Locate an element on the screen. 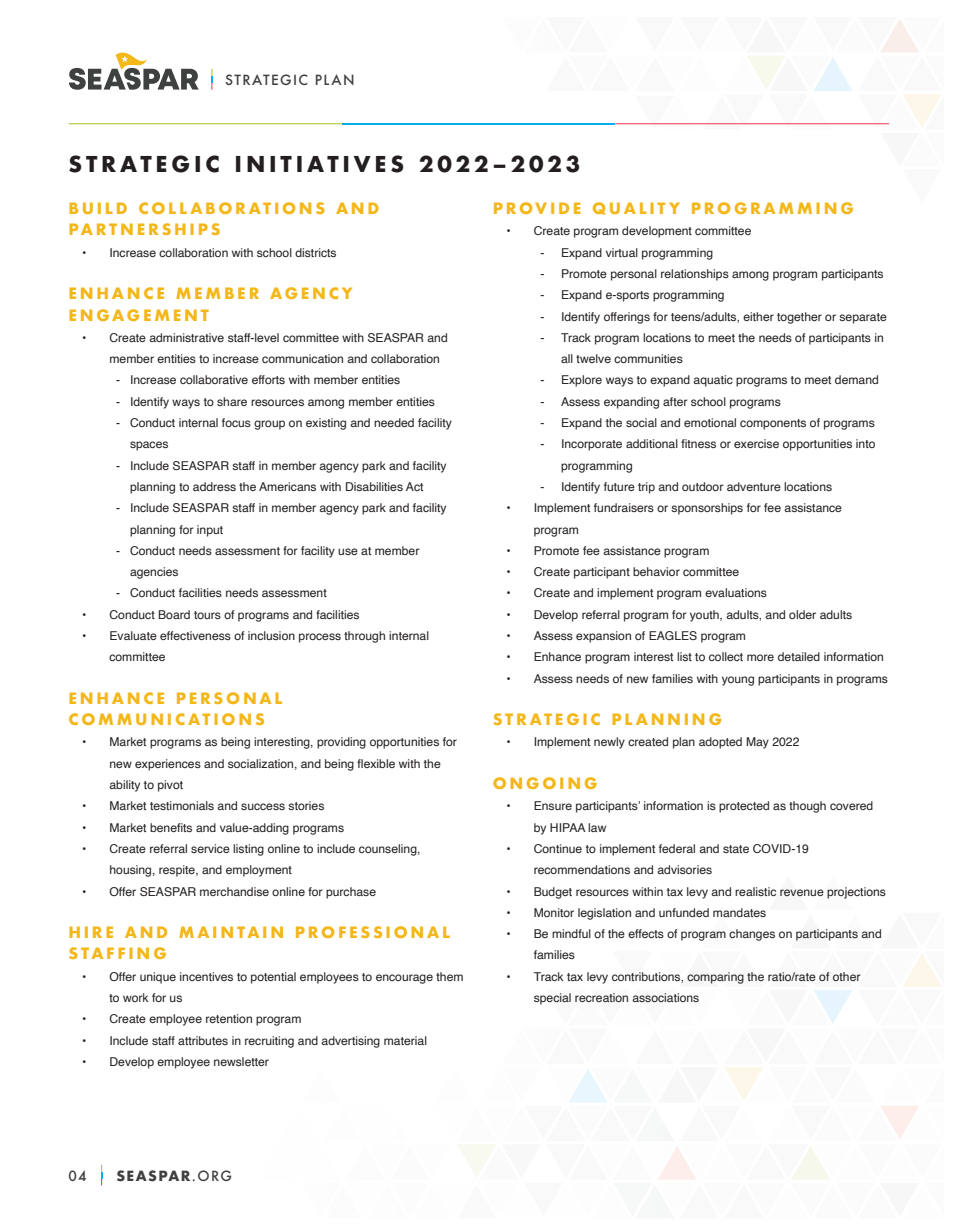  Ensure is located at coordinates (553, 805).
